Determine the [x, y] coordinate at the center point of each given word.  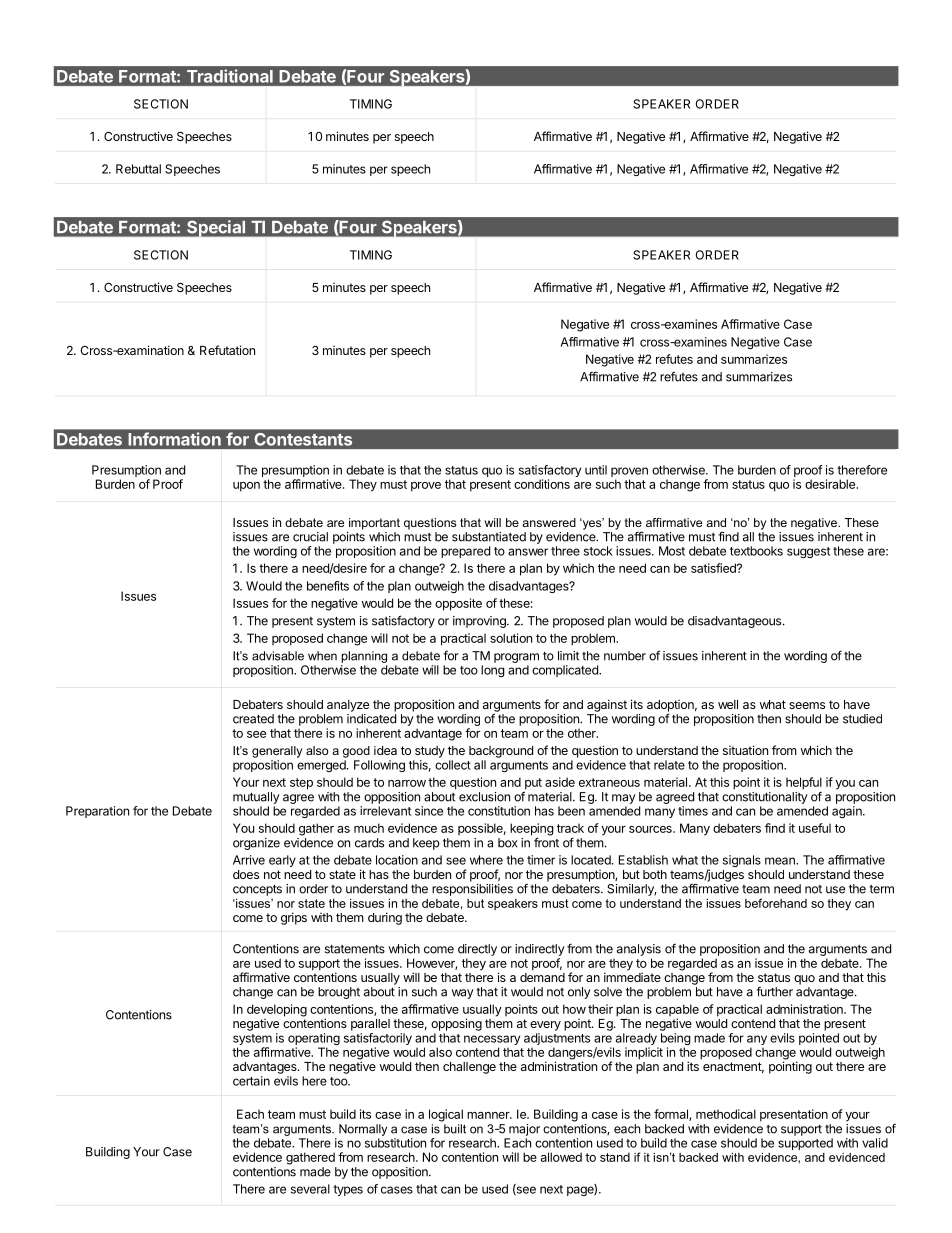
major [524, 1130]
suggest [808, 552]
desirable [831, 484]
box [508, 843]
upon [246, 487]
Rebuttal [138, 169]
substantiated [489, 537]
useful [815, 828]
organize [256, 844]
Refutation [227, 350]
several [310, 1189]
